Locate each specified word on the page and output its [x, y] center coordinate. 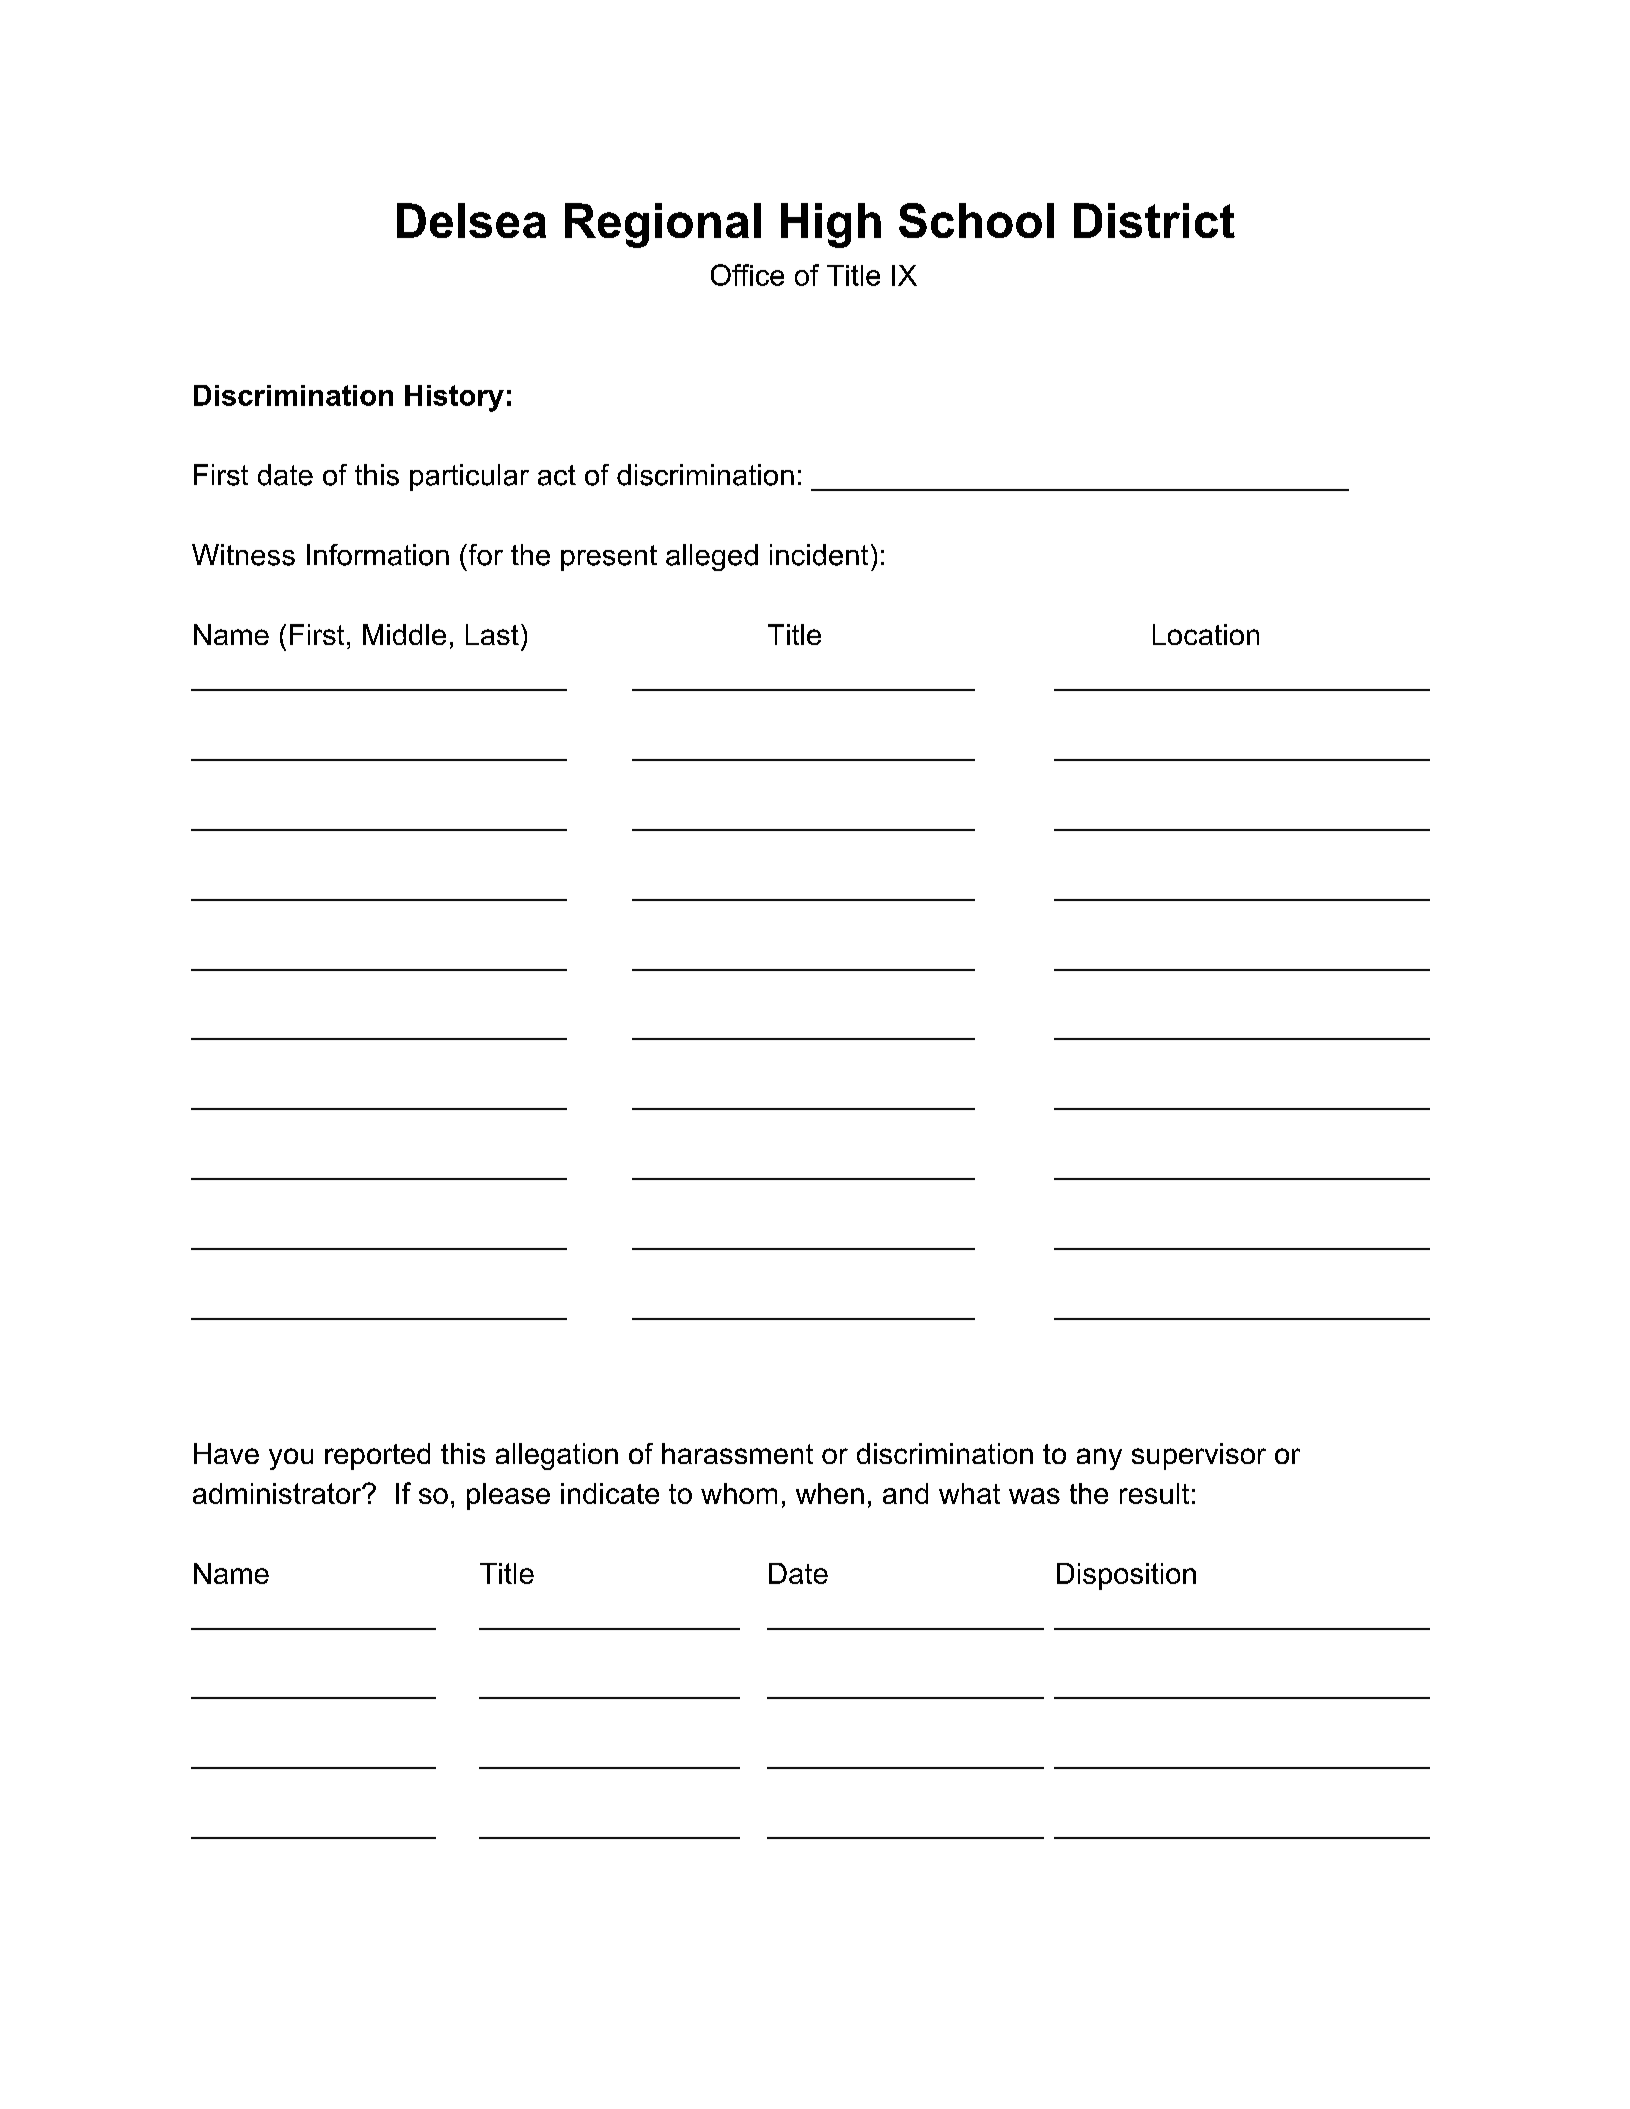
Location [1206, 634]
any [1099, 1459]
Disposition [1126, 1576]
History [454, 398]
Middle [404, 634]
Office [747, 275]
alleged [712, 557]
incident [819, 555]
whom [739, 1493]
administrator [278, 1493]
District [1154, 220]
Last [492, 634]
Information [378, 555]
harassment [737, 1453]
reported [377, 1456]
